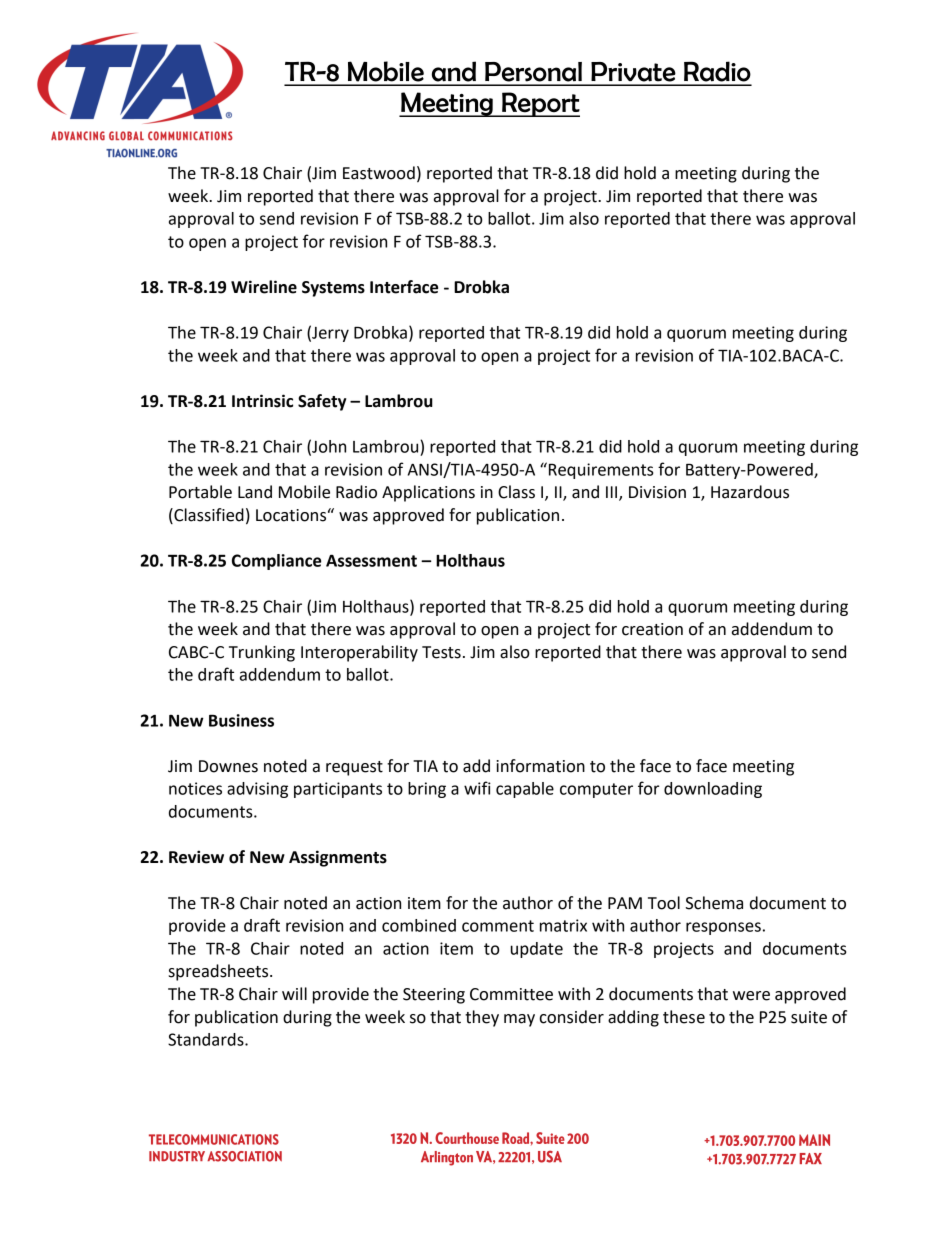 The image size is (952, 1233). What do you see at coordinates (441, 652) in the page?
I see `Tests` at bounding box center [441, 652].
